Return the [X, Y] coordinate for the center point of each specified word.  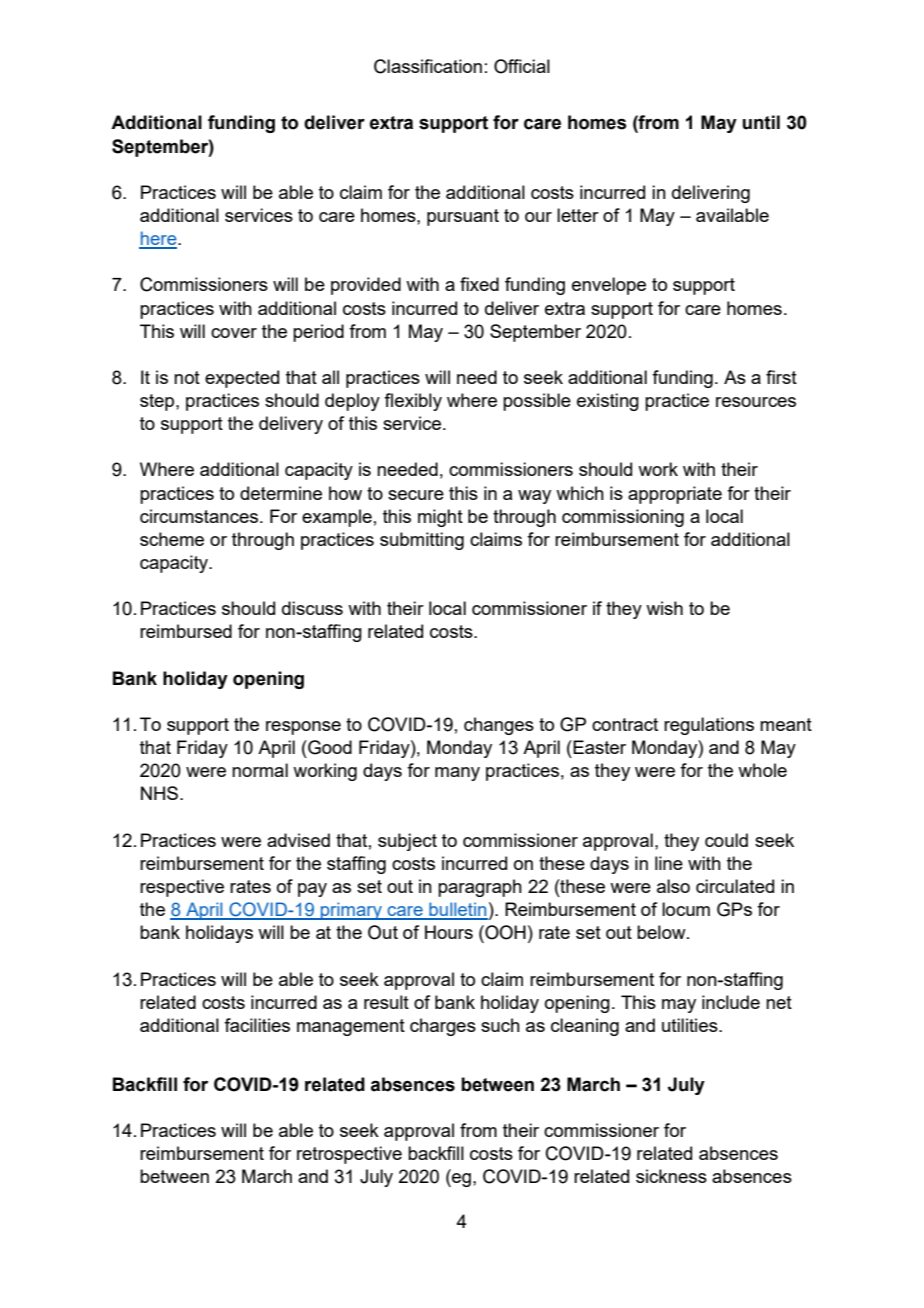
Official [522, 66]
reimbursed [186, 631]
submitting [422, 541]
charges [443, 1027]
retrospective [349, 1155]
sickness [671, 1176]
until [761, 122]
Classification [428, 66]
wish [664, 608]
